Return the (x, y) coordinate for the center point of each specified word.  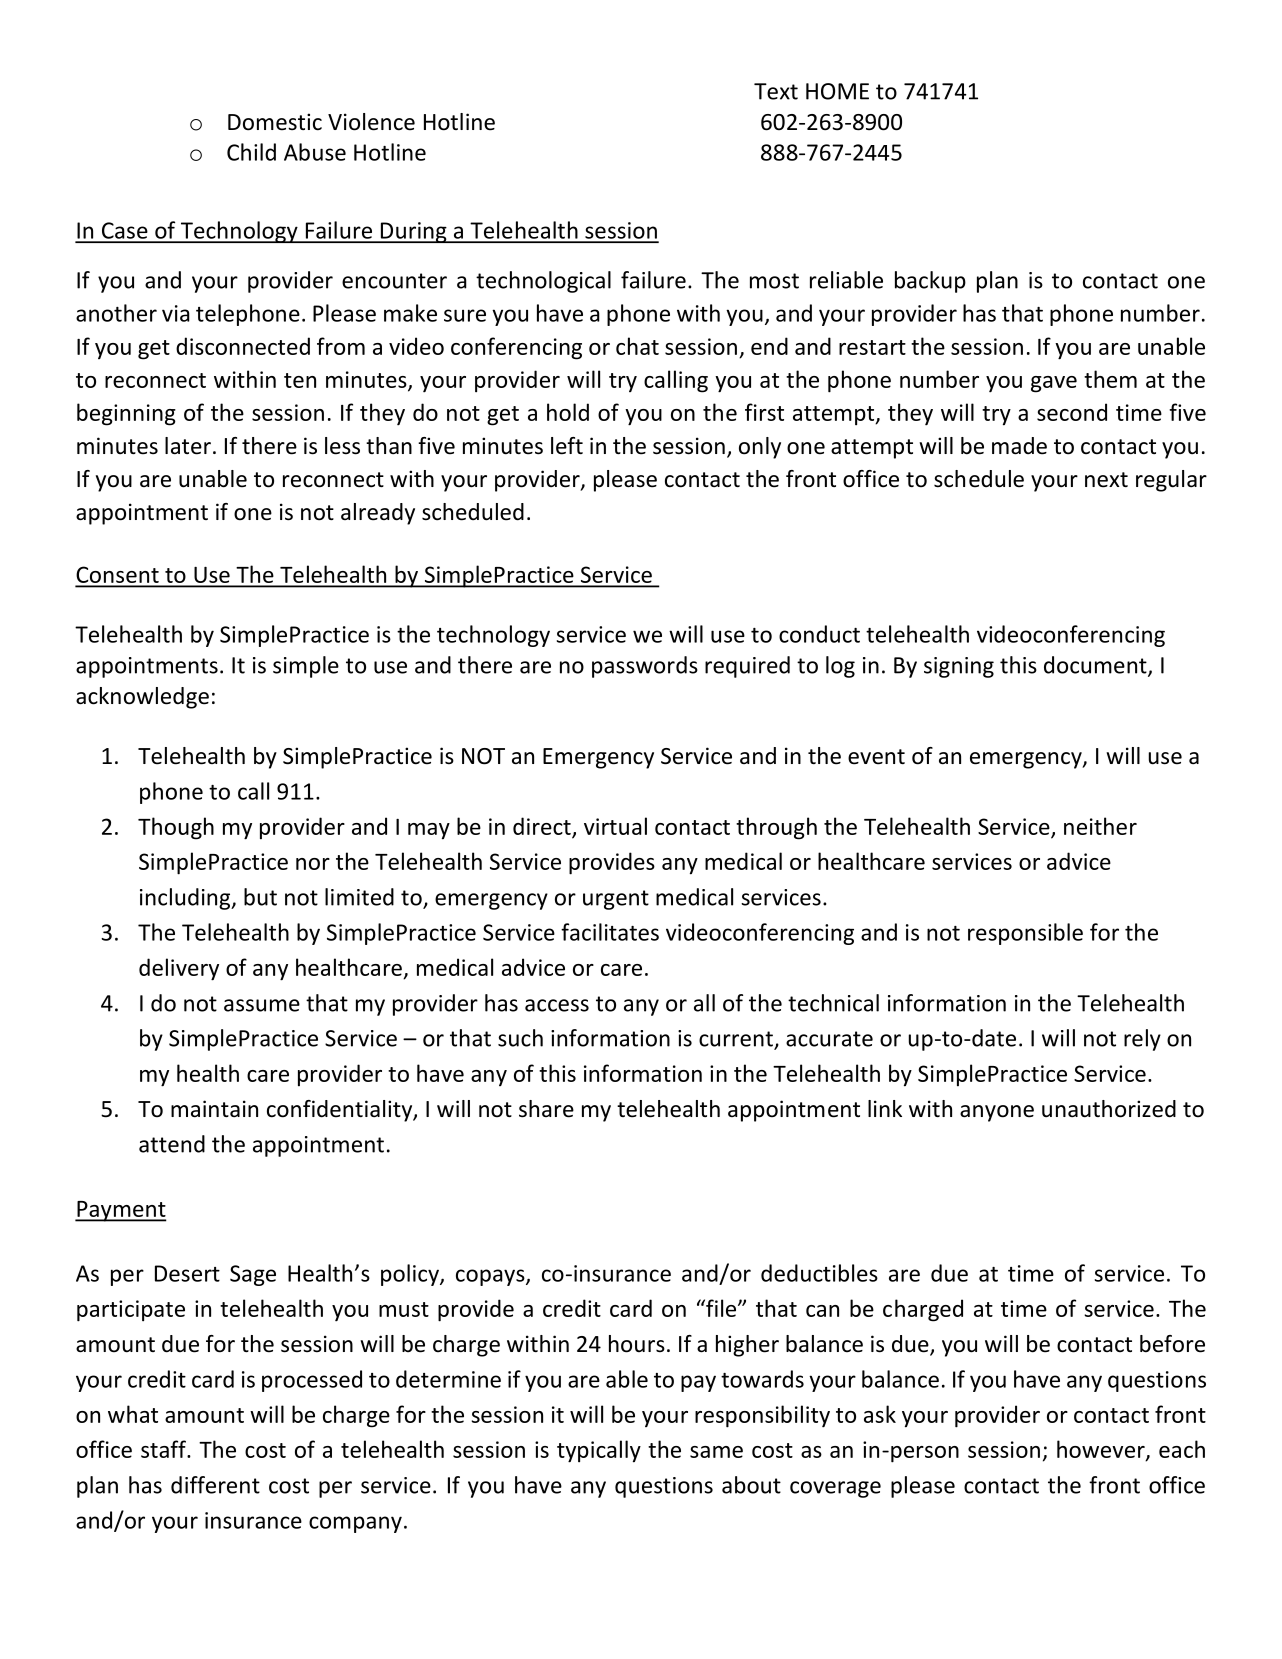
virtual (615, 826)
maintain (214, 1109)
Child (251, 152)
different (215, 1485)
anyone (997, 1113)
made (1019, 446)
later (188, 446)
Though (176, 828)
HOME (837, 91)
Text (776, 91)
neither (1100, 826)
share (546, 1109)
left (567, 446)
